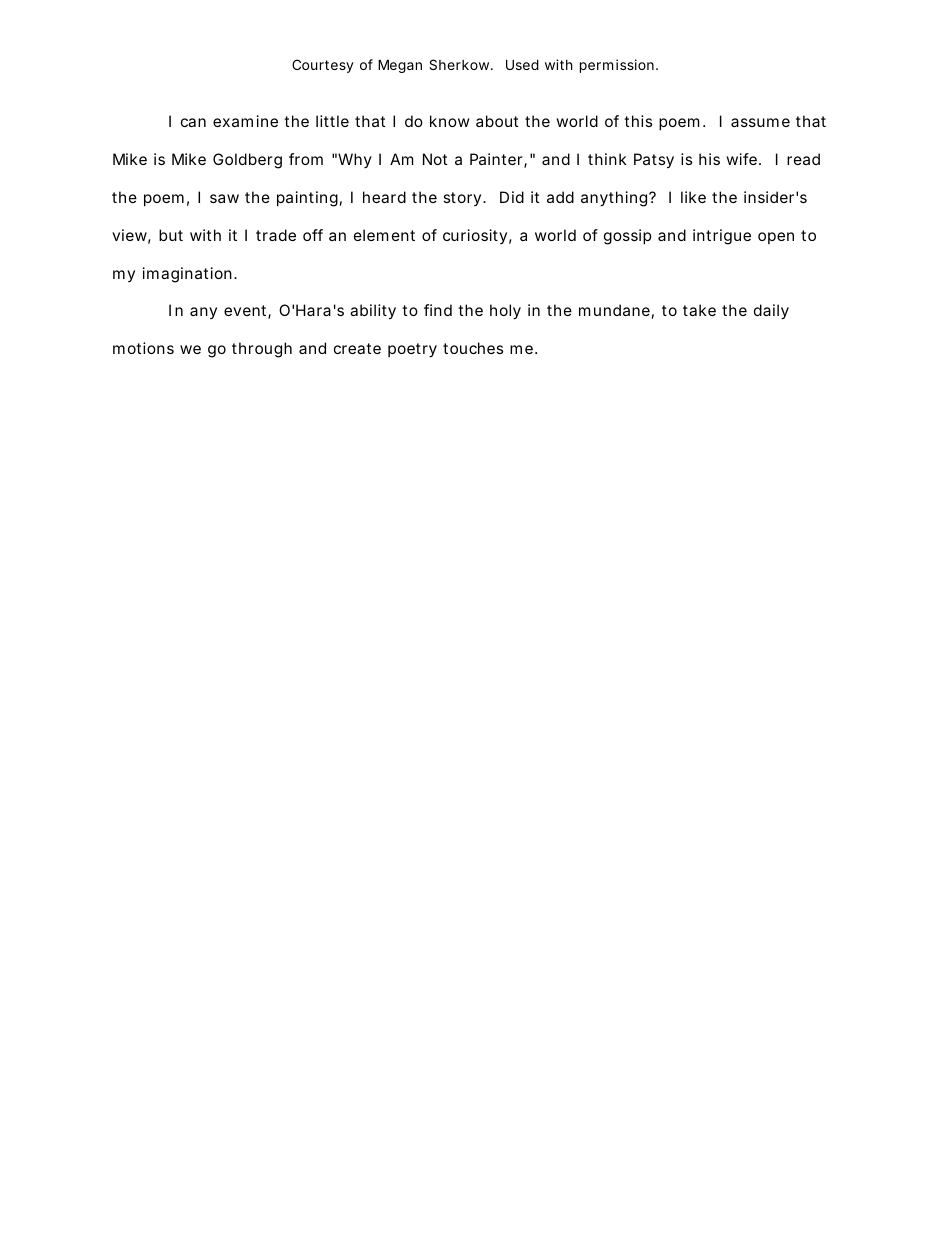 The height and width of the screenshot is (1233, 952). I want to click on permission, so click(617, 66).
